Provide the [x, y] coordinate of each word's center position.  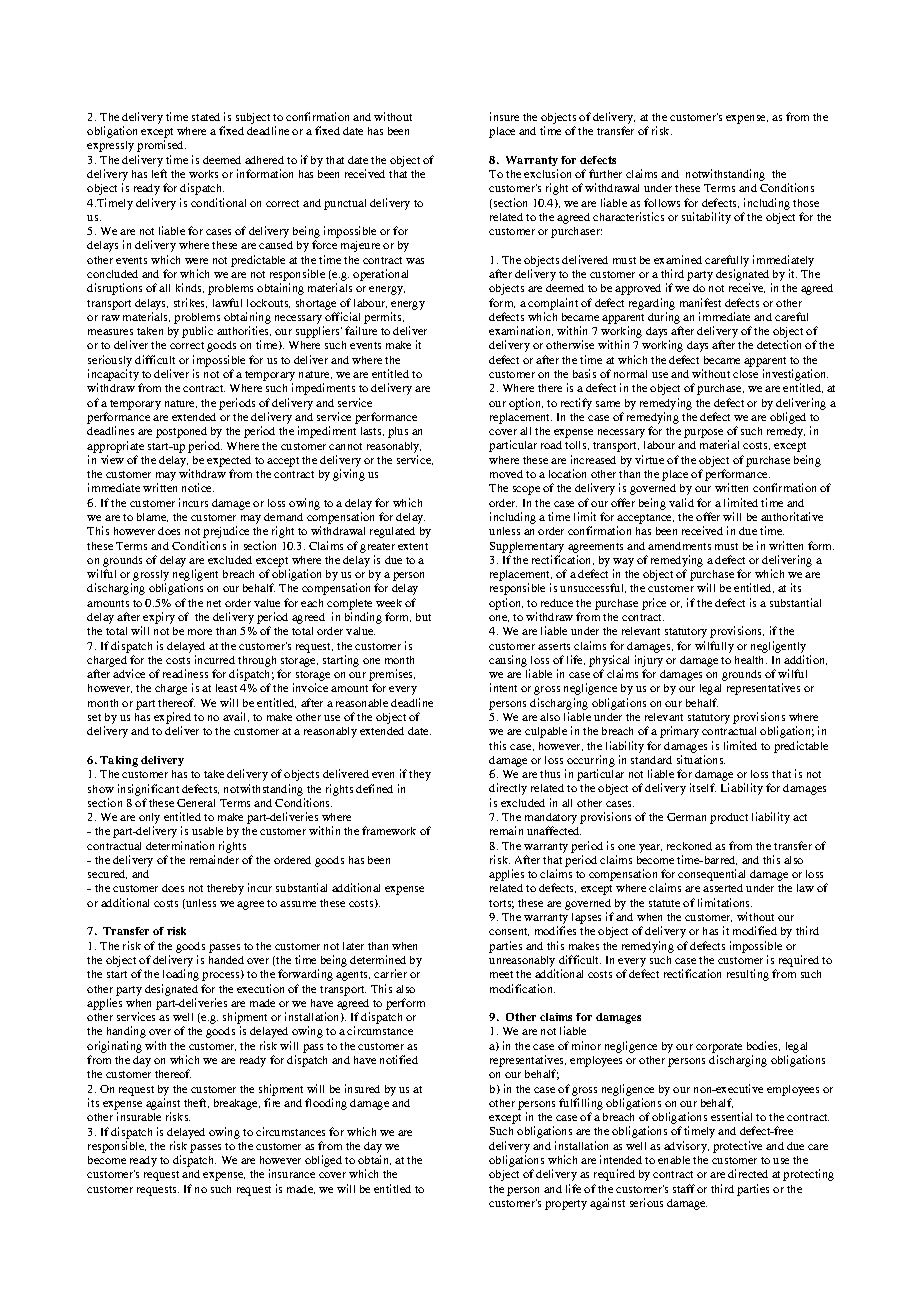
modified [755, 930]
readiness [185, 673]
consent [509, 932]
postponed [181, 432]
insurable [139, 1116]
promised [161, 146]
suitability [706, 218]
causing [509, 662]
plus [398, 432]
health [751, 660]
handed [226, 960]
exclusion [547, 173]
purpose [703, 433]
